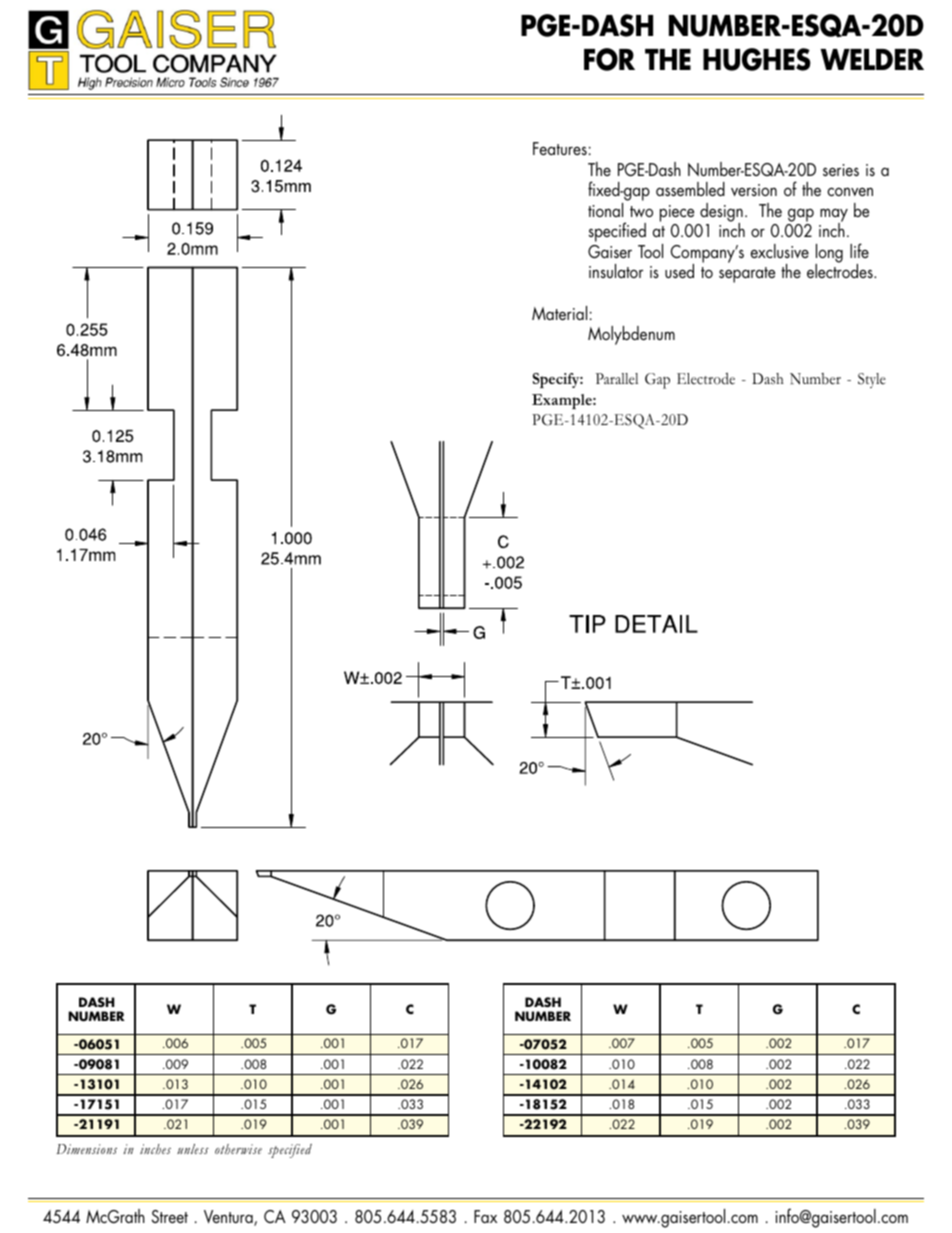 The image size is (952, 1233). What do you see at coordinates (605, 210) in the screenshot?
I see `tional` at bounding box center [605, 210].
